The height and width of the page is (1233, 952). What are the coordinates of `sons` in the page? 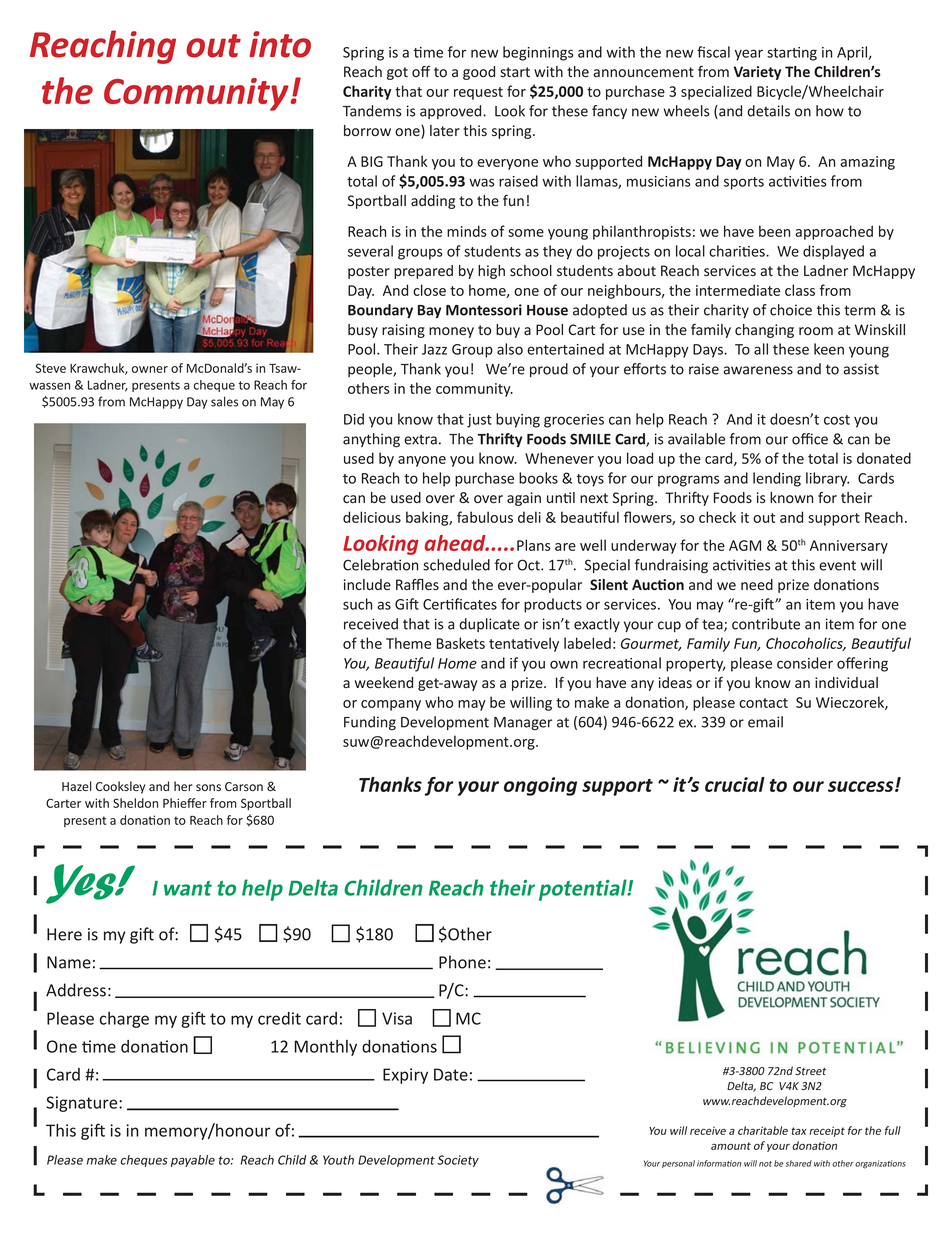 It's located at (208, 787).
